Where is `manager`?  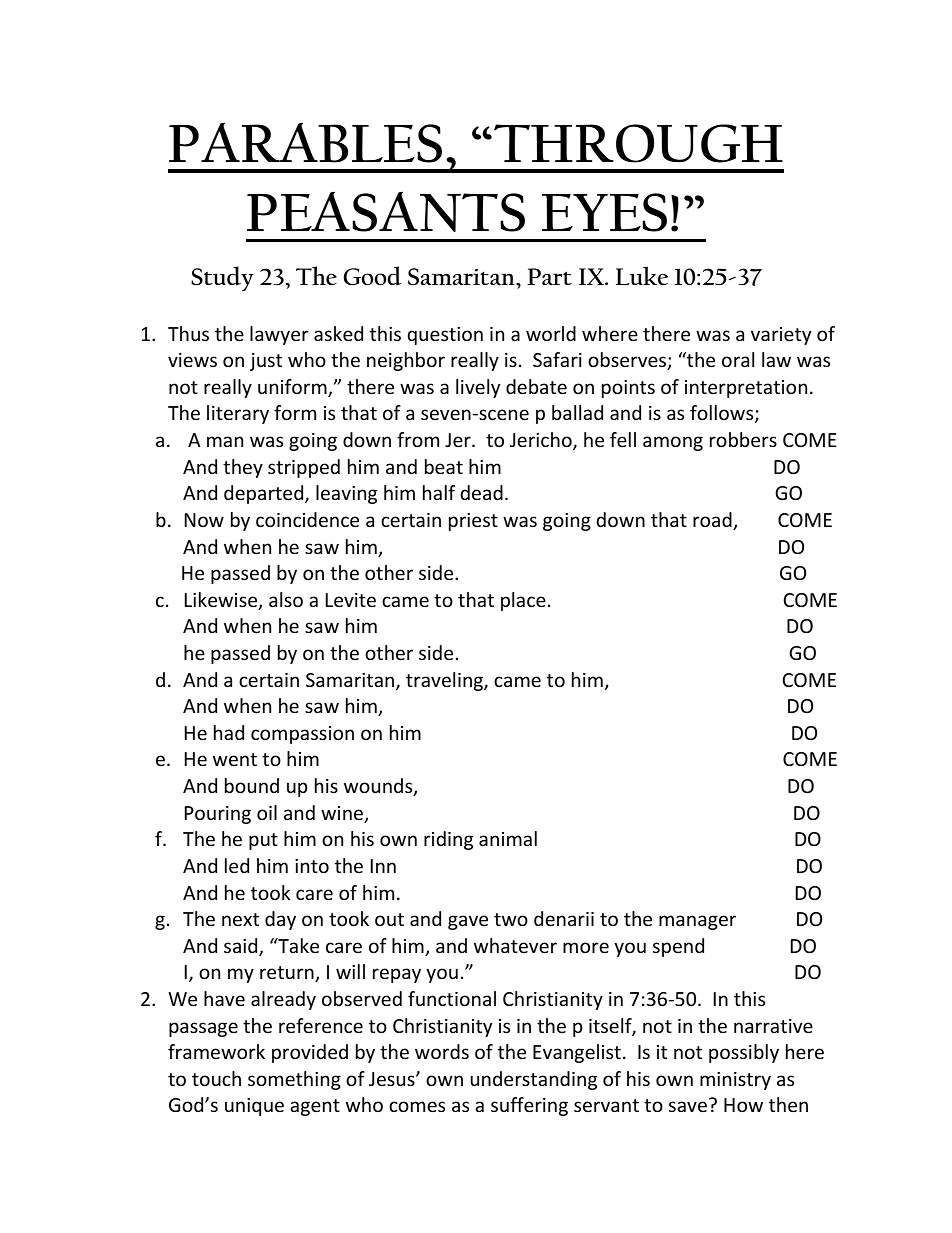
manager is located at coordinates (697, 922).
